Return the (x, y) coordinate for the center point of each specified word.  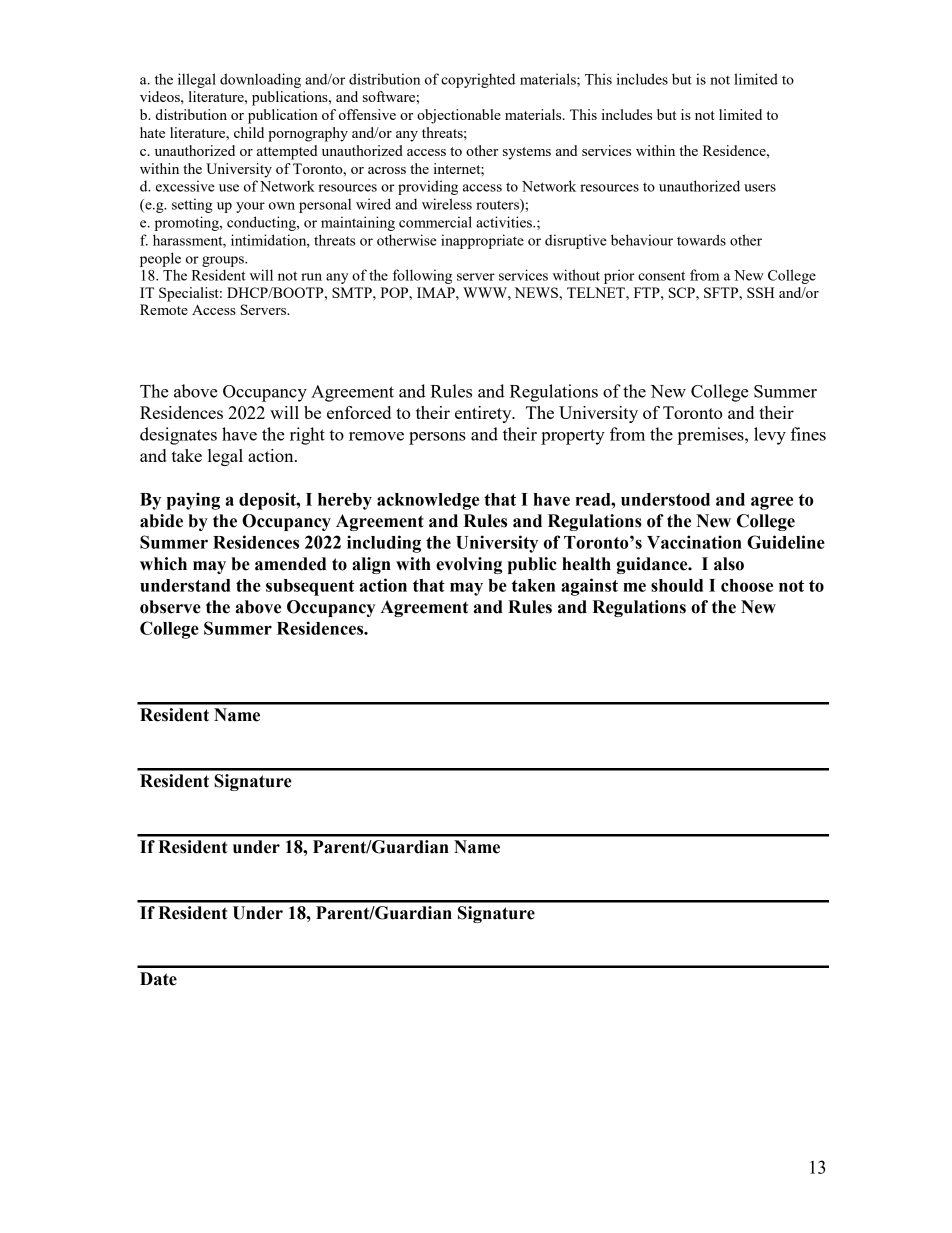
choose (747, 585)
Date (158, 979)
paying (193, 501)
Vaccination (694, 542)
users (760, 188)
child (249, 132)
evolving (469, 565)
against (589, 587)
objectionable (459, 116)
